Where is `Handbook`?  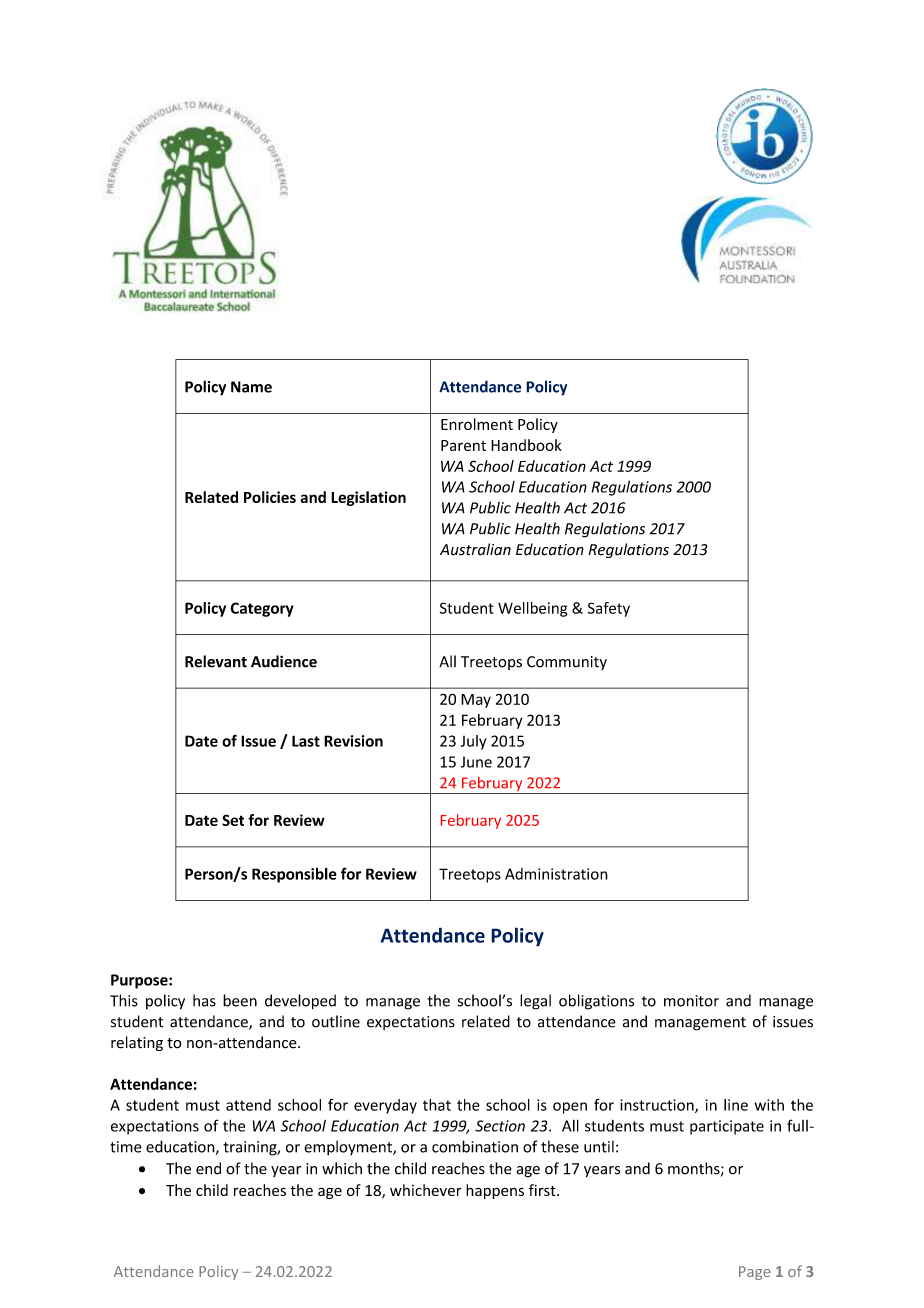
Handbook is located at coordinates (526, 445).
